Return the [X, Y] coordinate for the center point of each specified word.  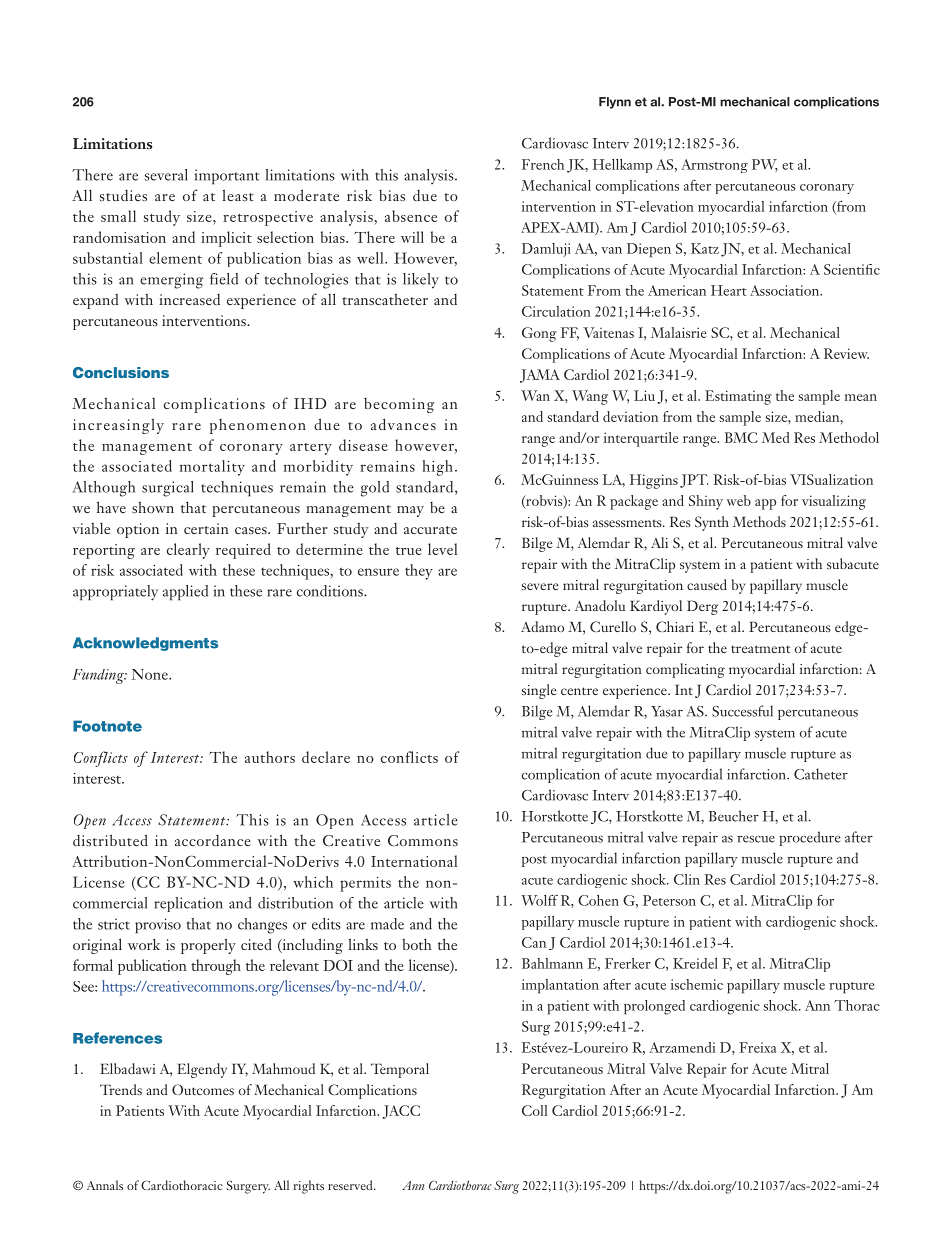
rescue [756, 839]
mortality [212, 468]
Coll [535, 1110]
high [437, 468]
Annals [105, 1185]
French [543, 164]
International [414, 861]
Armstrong [714, 166]
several [166, 175]
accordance [213, 840]
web [738, 500]
